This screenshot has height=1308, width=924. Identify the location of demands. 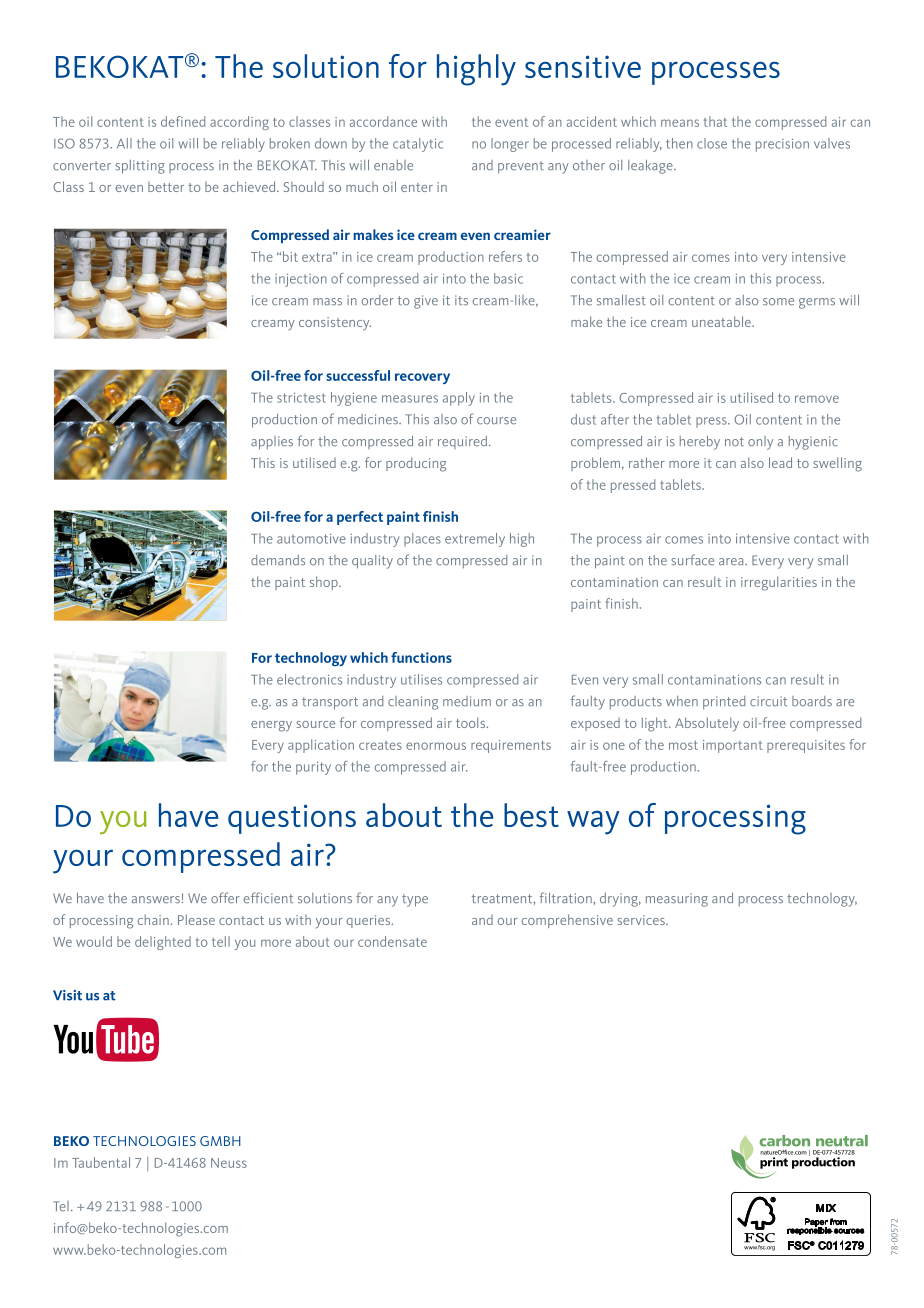
(278, 560).
